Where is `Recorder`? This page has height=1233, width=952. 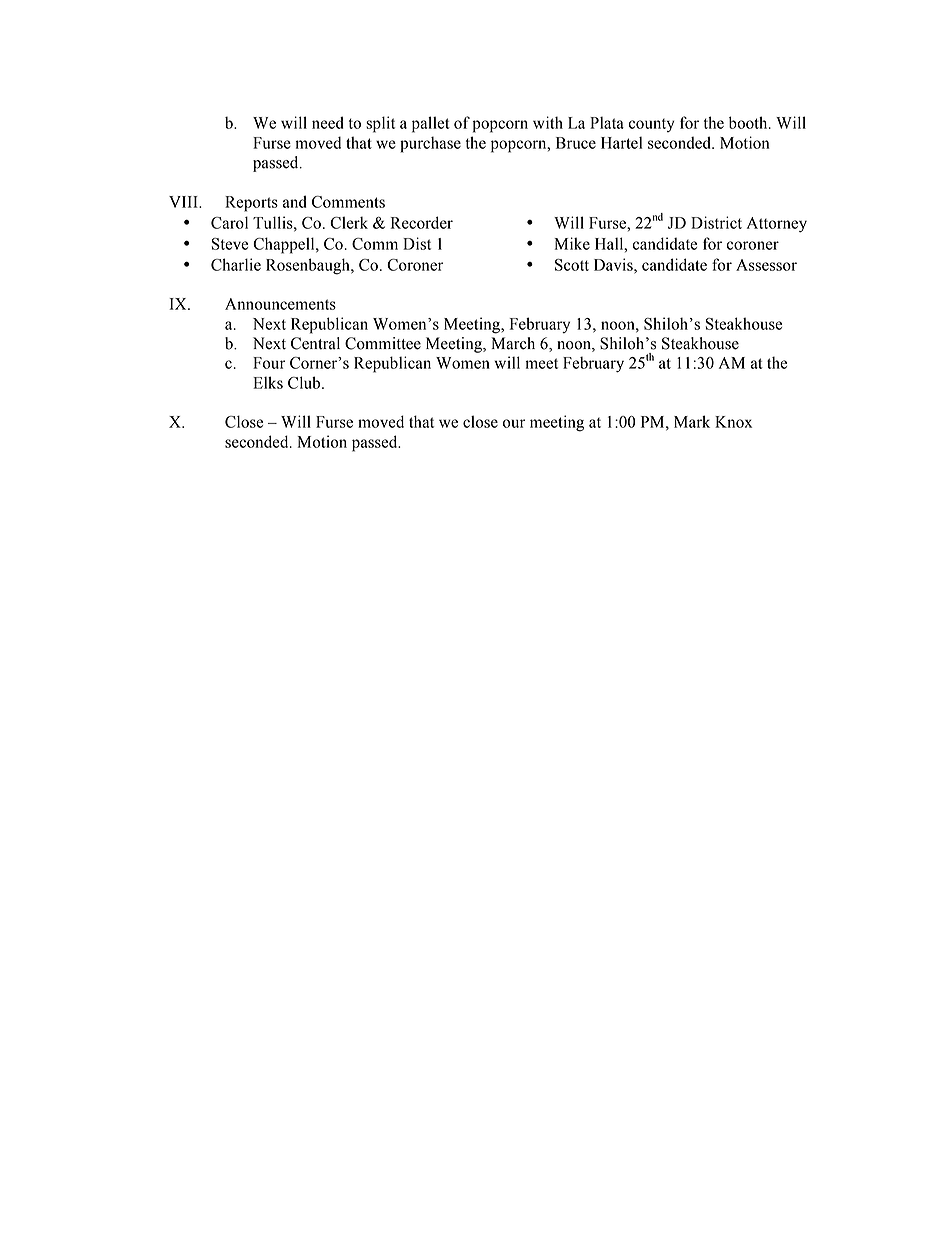
Recorder is located at coordinates (422, 222).
